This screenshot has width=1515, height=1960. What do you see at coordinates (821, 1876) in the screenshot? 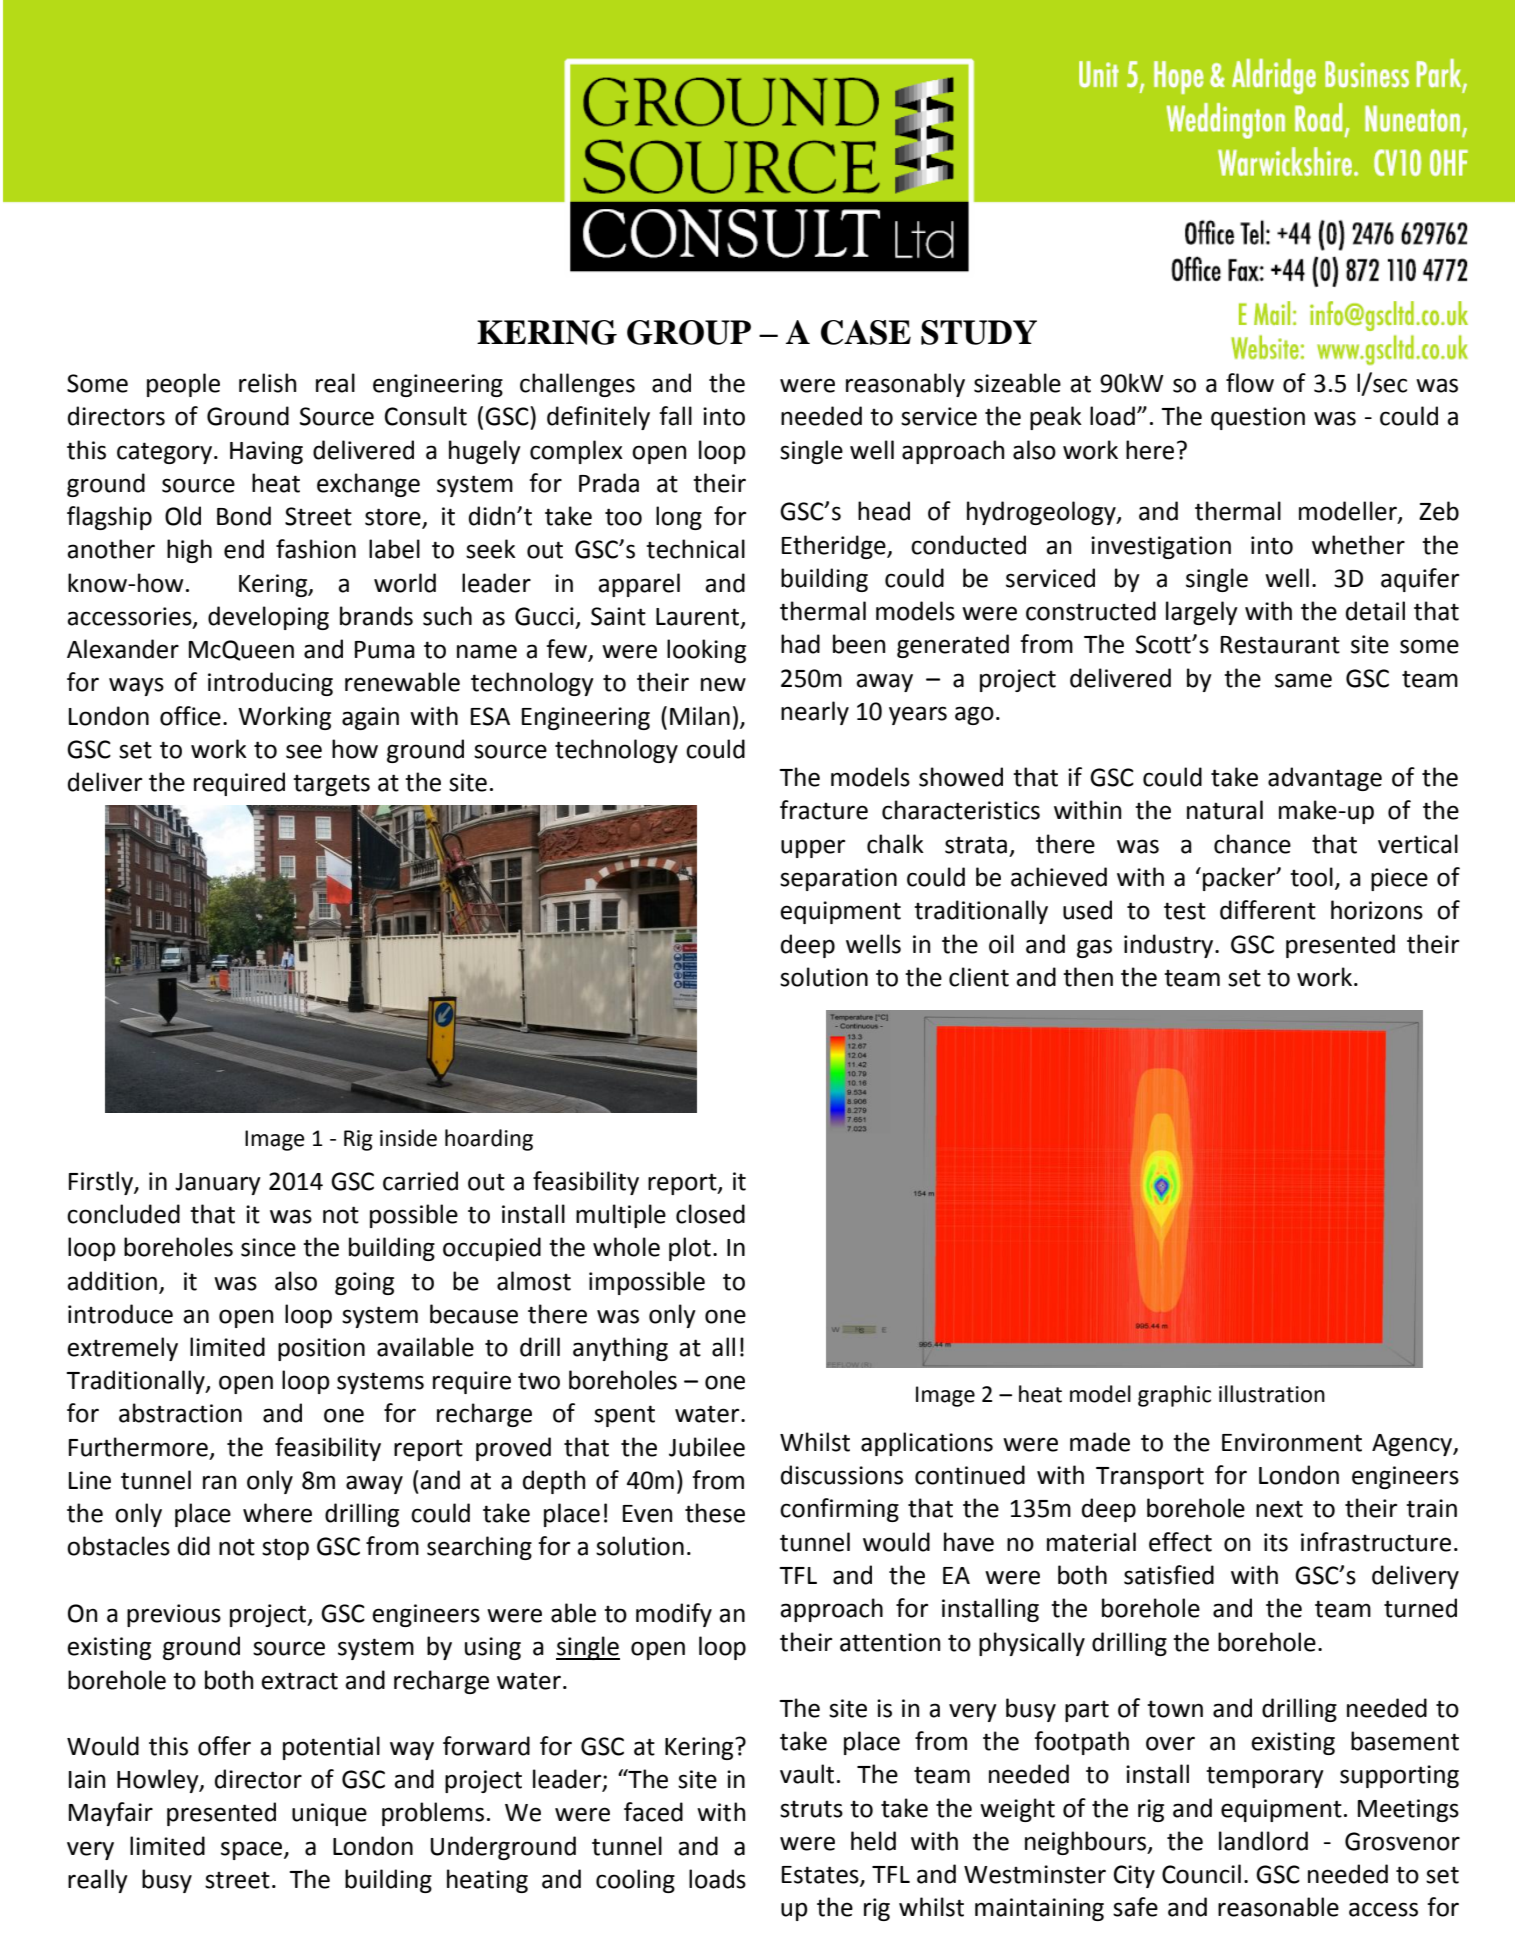
I see `Estates` at bounding box center [821, 1876].
